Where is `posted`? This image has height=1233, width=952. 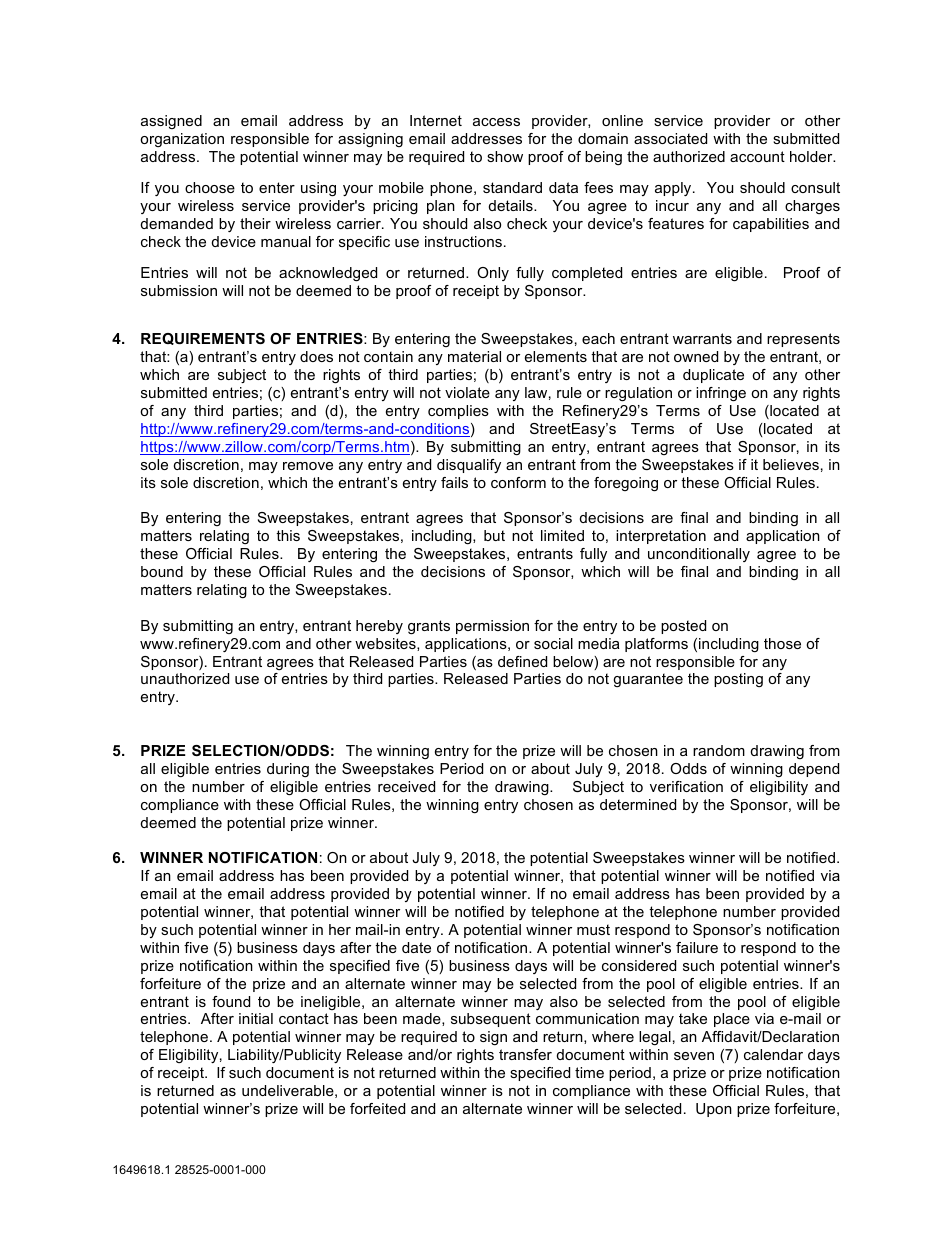 posted is located at coordinates (683, 627).
